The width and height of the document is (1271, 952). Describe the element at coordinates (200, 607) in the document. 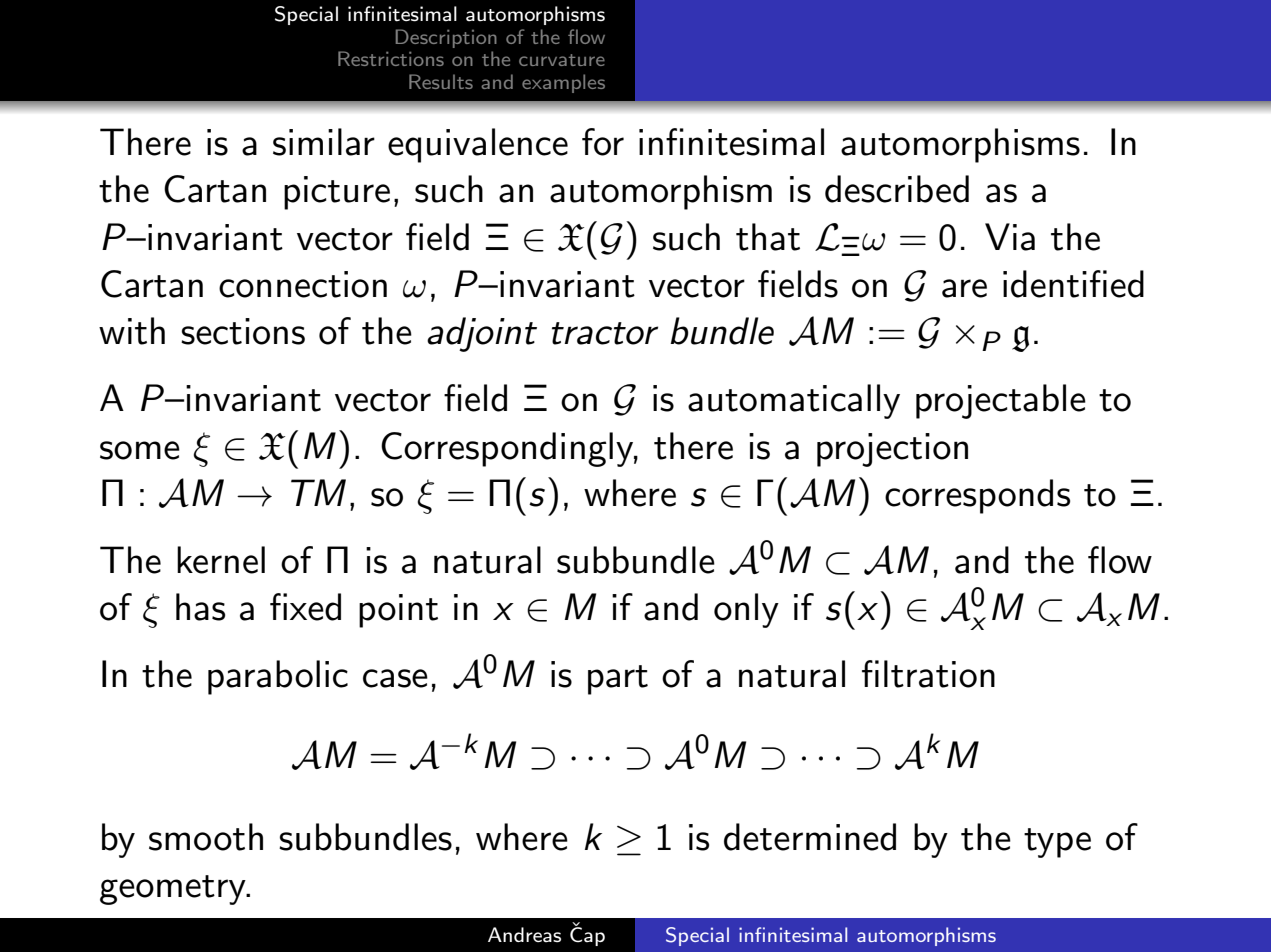

I see `has` at that location.
